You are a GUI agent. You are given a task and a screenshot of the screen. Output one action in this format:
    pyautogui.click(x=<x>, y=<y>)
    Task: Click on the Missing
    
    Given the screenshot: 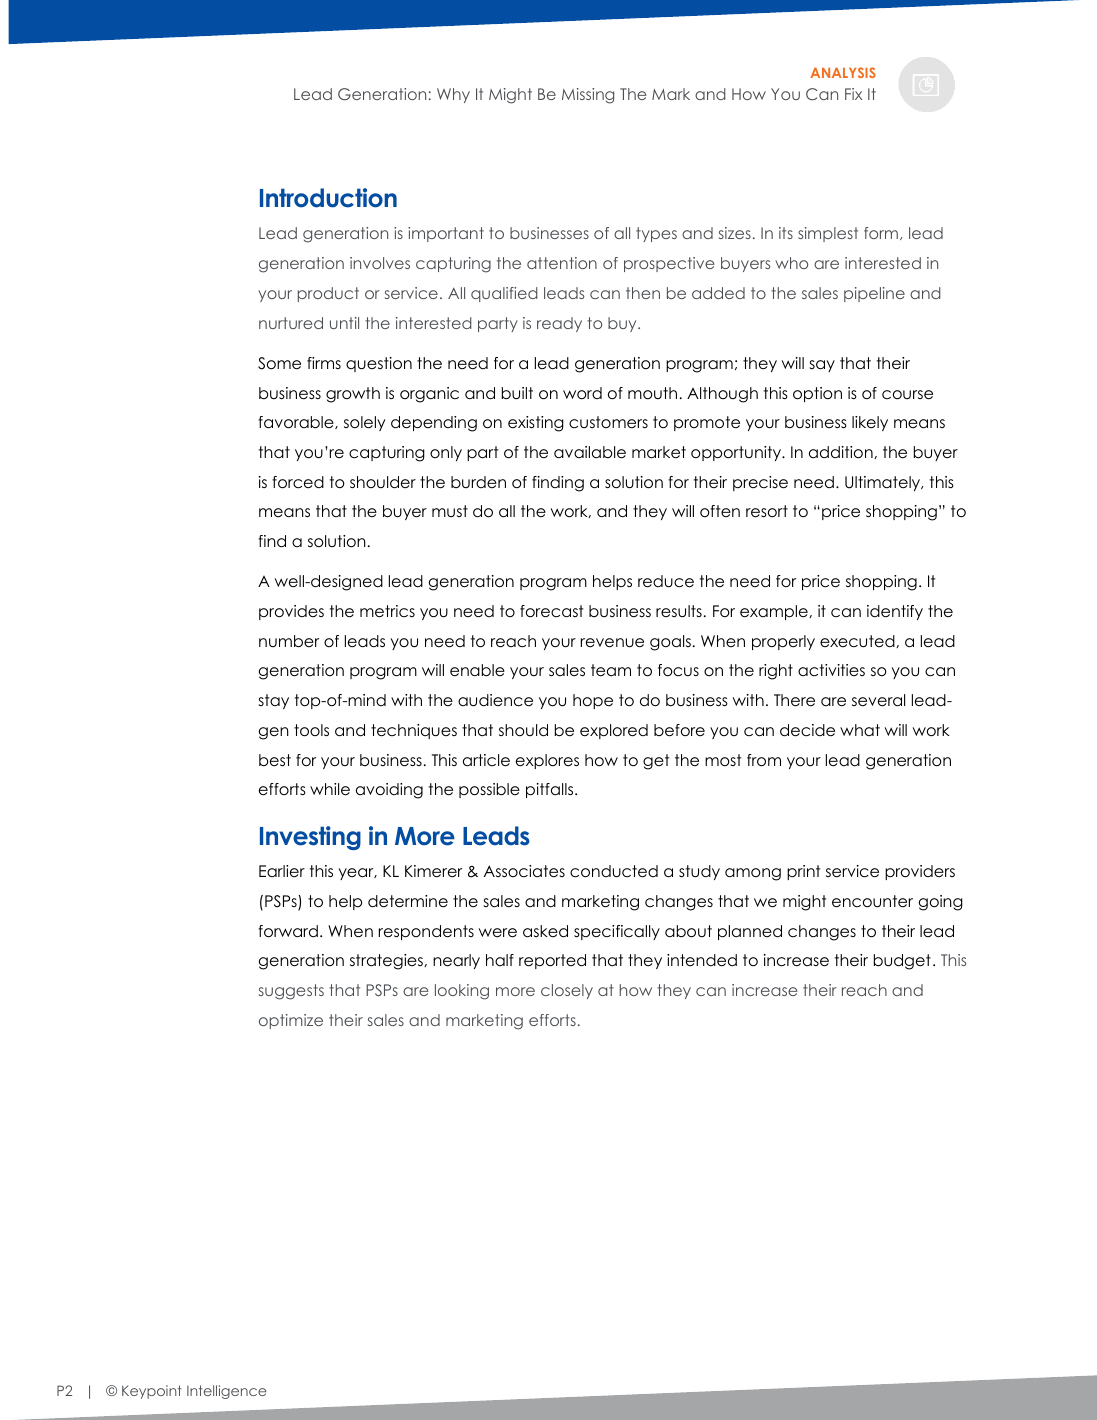 What is the action you would take?
    pyautogui.click(x=588, y=96)
